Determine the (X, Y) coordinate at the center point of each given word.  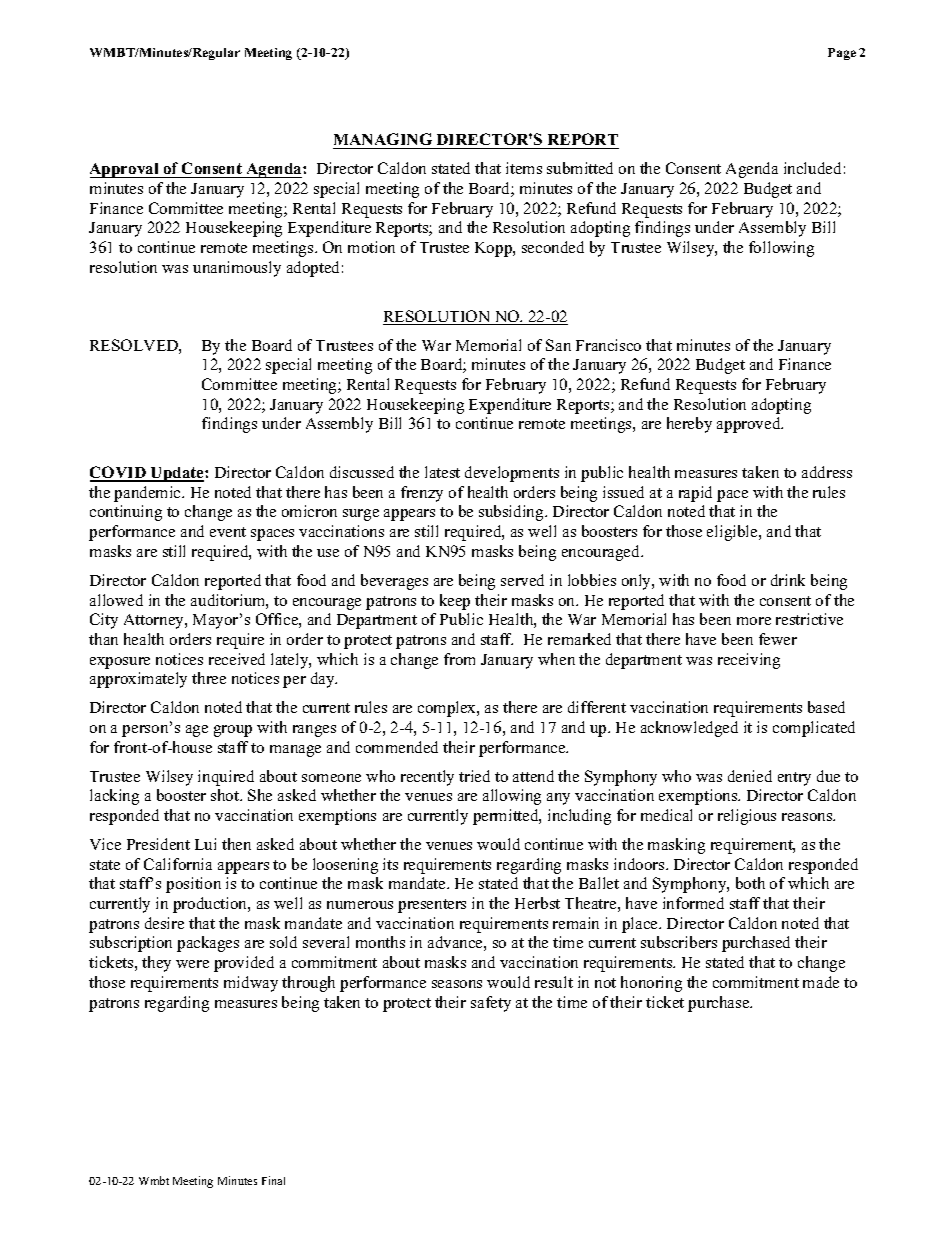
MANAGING (383, 139)
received (237, 659)
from (459, 659)
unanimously (237, 269)
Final (273, 1180)
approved (750, 425)
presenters (432, 906)
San (558, 345)
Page (842, 54)
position (193, 885)
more (754, 621)
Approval (125, 170)
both (750, 883)
